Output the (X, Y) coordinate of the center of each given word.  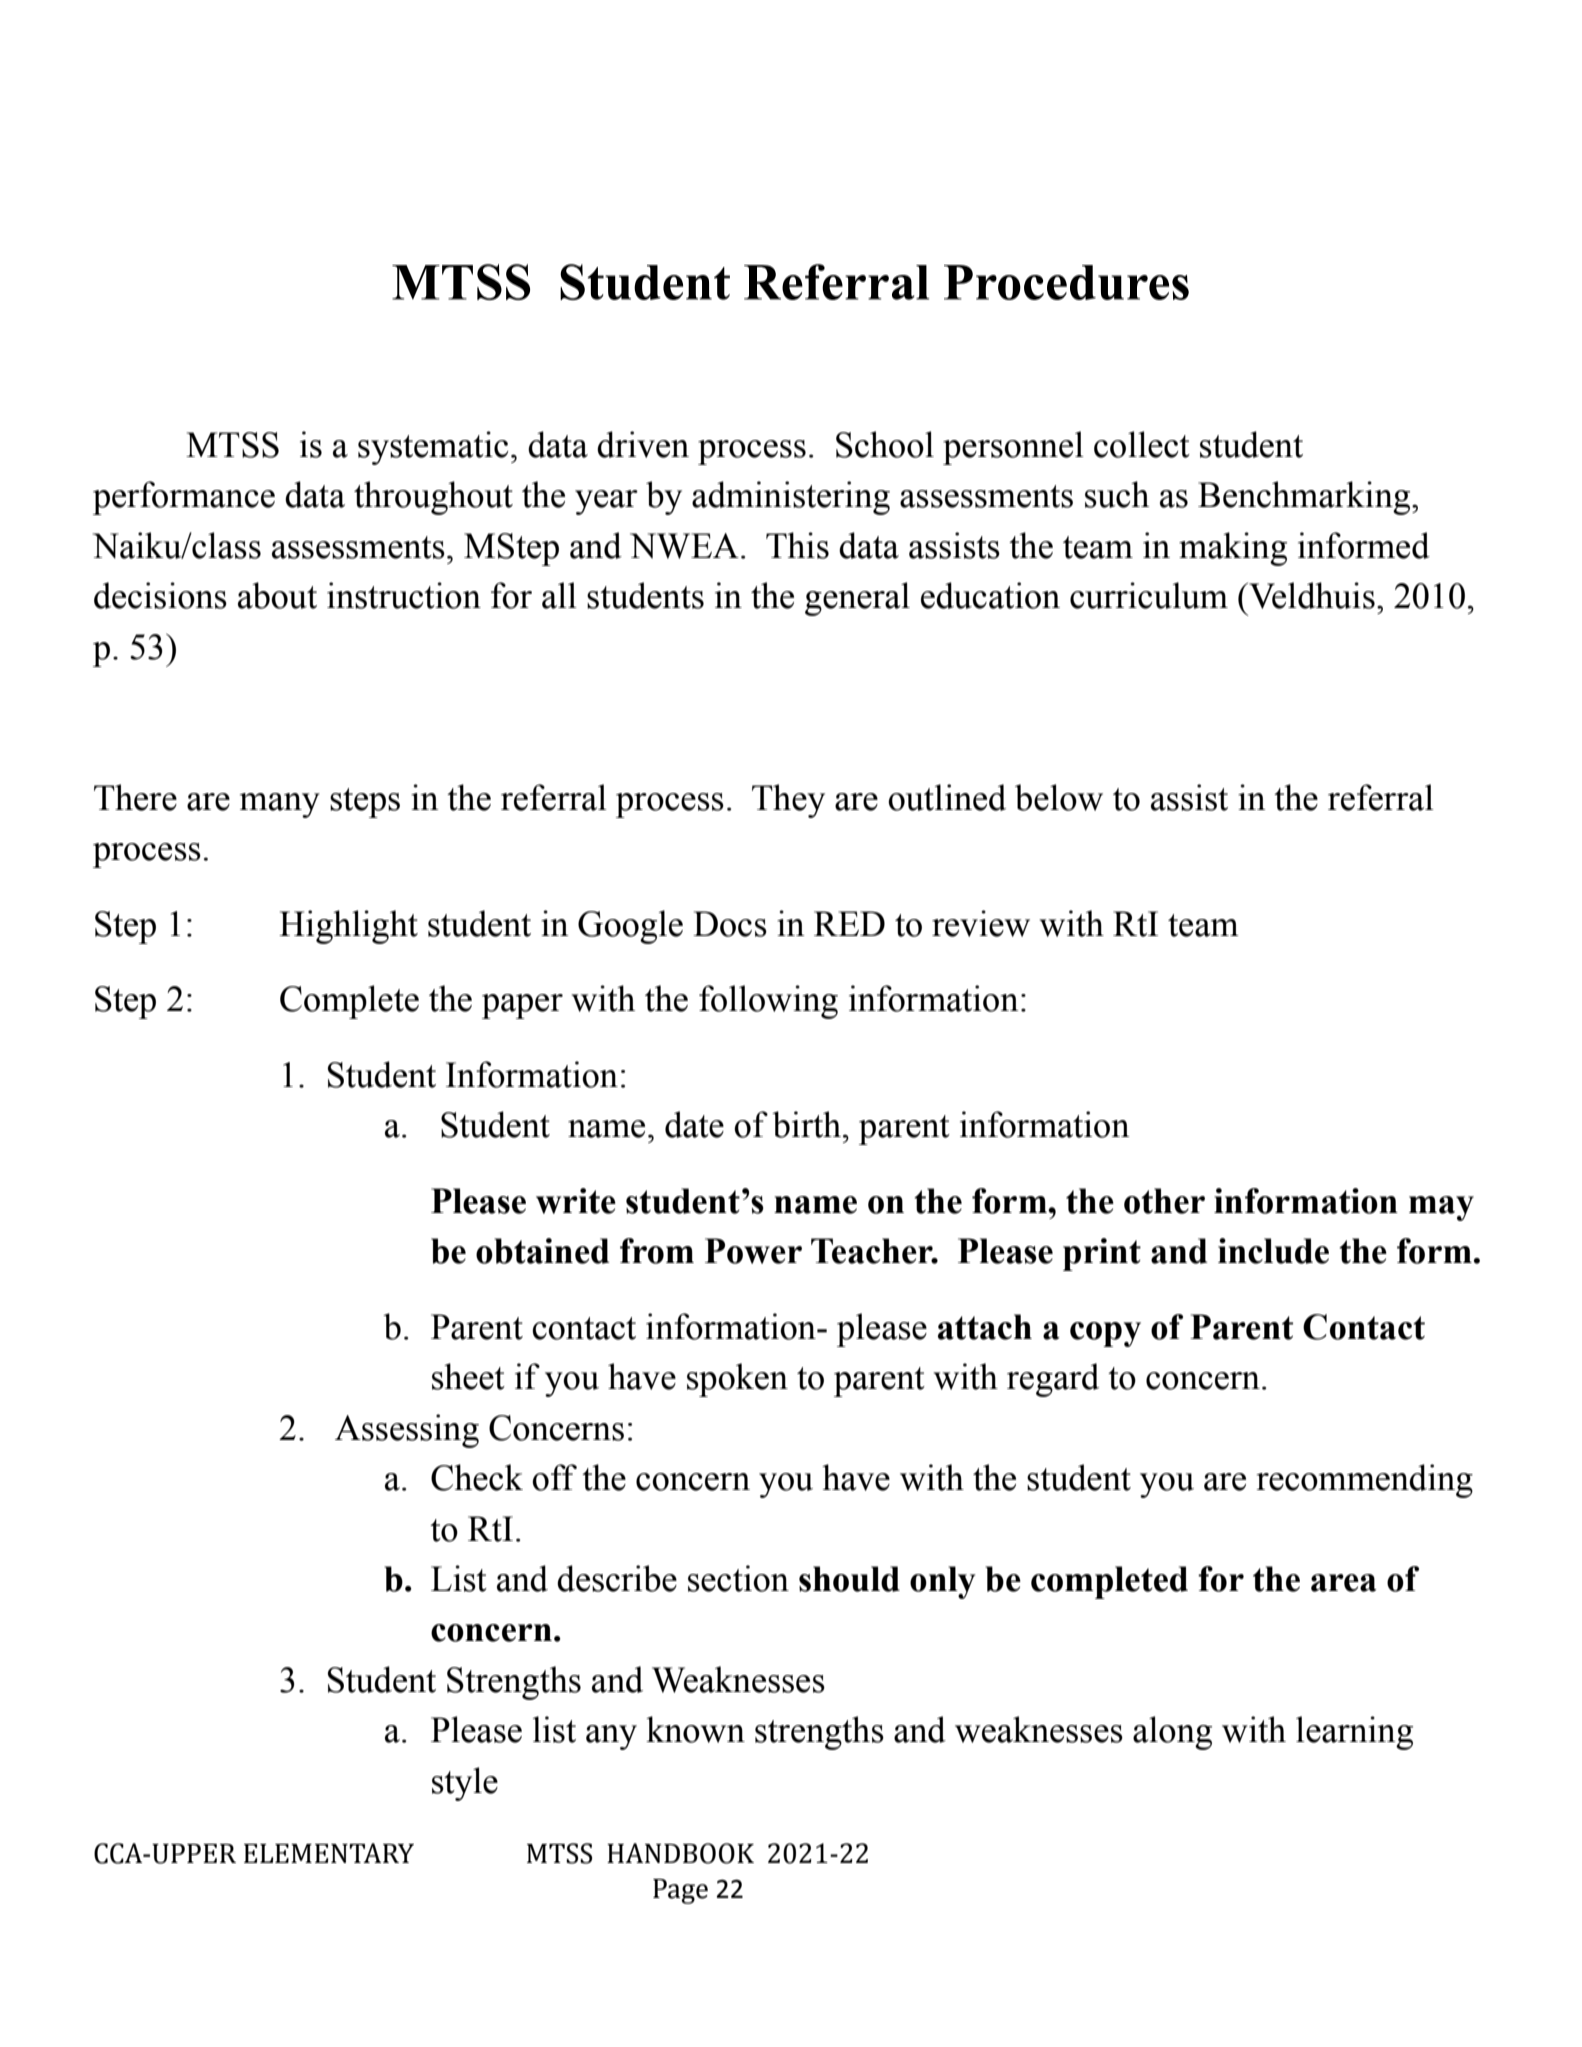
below (1059, 797)
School (885, 444)
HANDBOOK (680, 1853)
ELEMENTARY (329, 1853)
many (280, 805)
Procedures (1066, 282)
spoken (737, 1380)
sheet (468, 1376)
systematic (433, 448)
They (788, 801)
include (1273, 1251)
